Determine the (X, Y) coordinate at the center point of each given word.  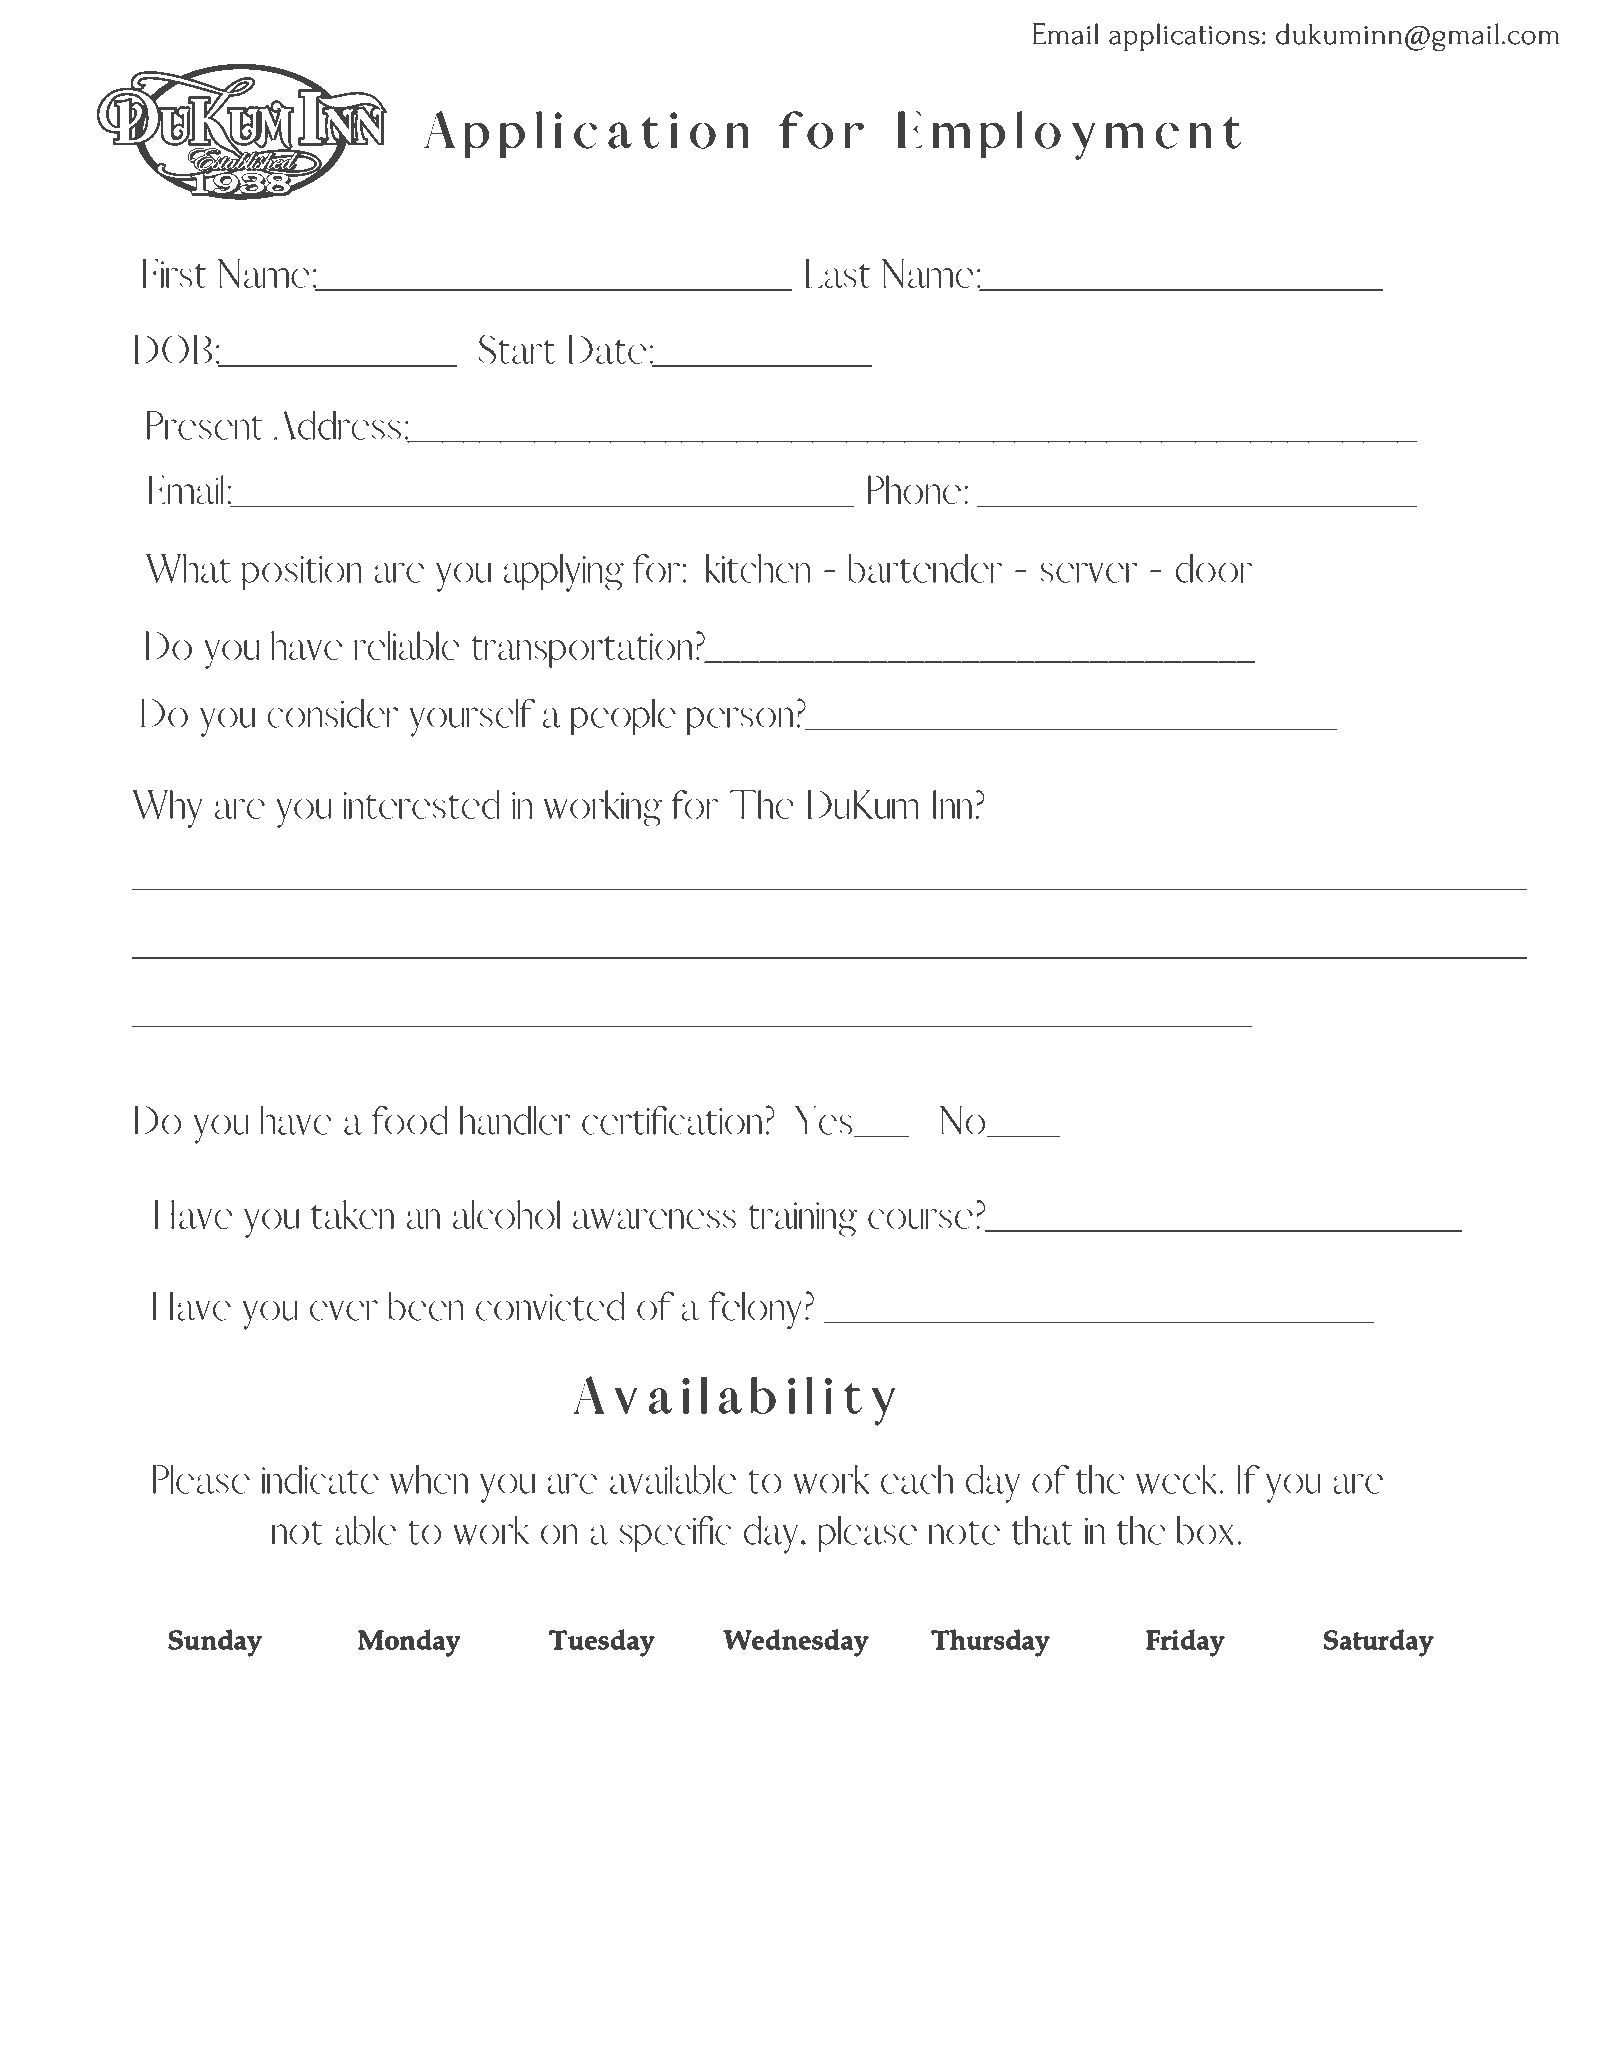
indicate (320, 1479)
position (302, 573)
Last (838, 273)
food (409, 1120)
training (803, 1219)
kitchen (758, 568)
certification (672, 1120)
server (1089, 572)
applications (1184, 37)
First (175, 273)
